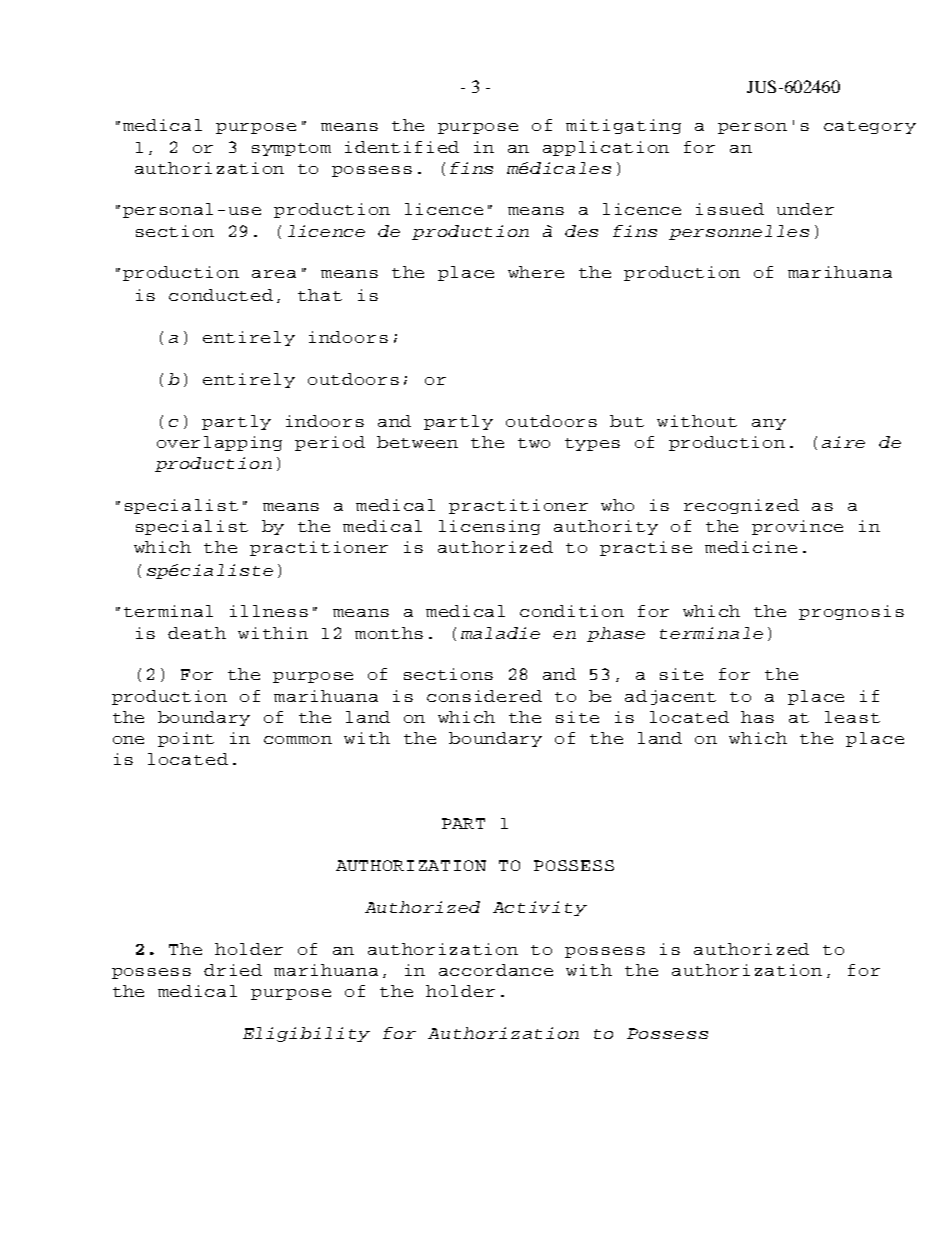 The width and height of the document is (952, 1233). What do you see at coordinates (540, 908) in the document?
I see `Activity` at bounding box center [540, 908].
